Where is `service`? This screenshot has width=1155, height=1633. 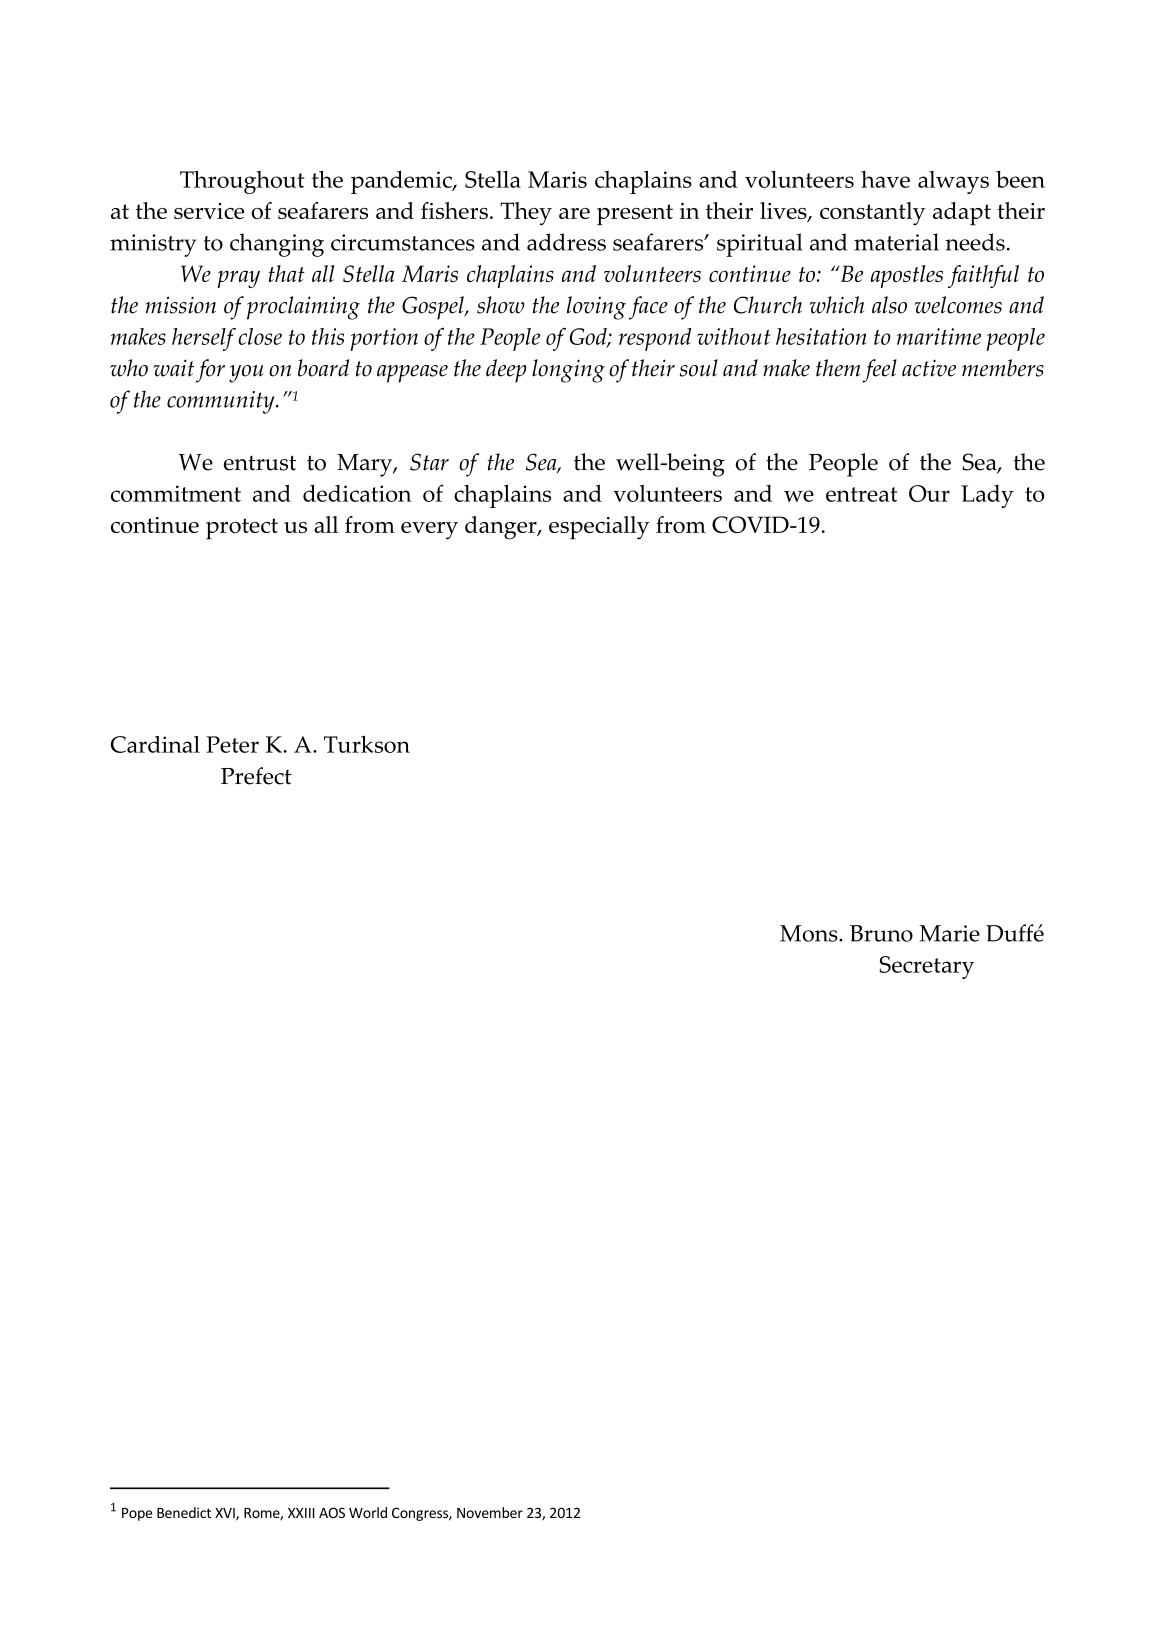 service is located at coordinates (209, 211).
